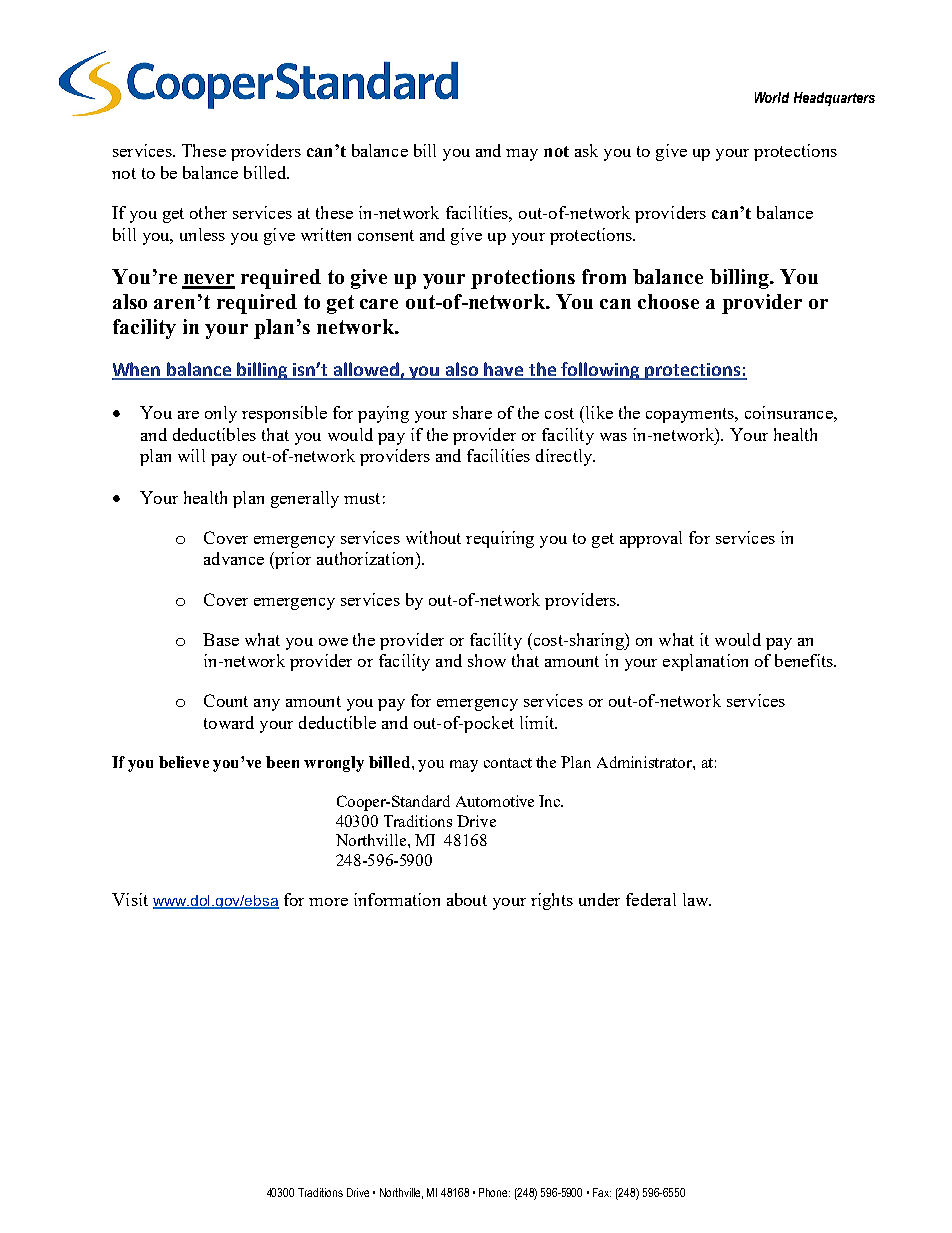 The width and height of the image is (952, 1233). What do you see at coordinates (697, 899) in the image?
I see `law` at bounding box center [697, 899].
